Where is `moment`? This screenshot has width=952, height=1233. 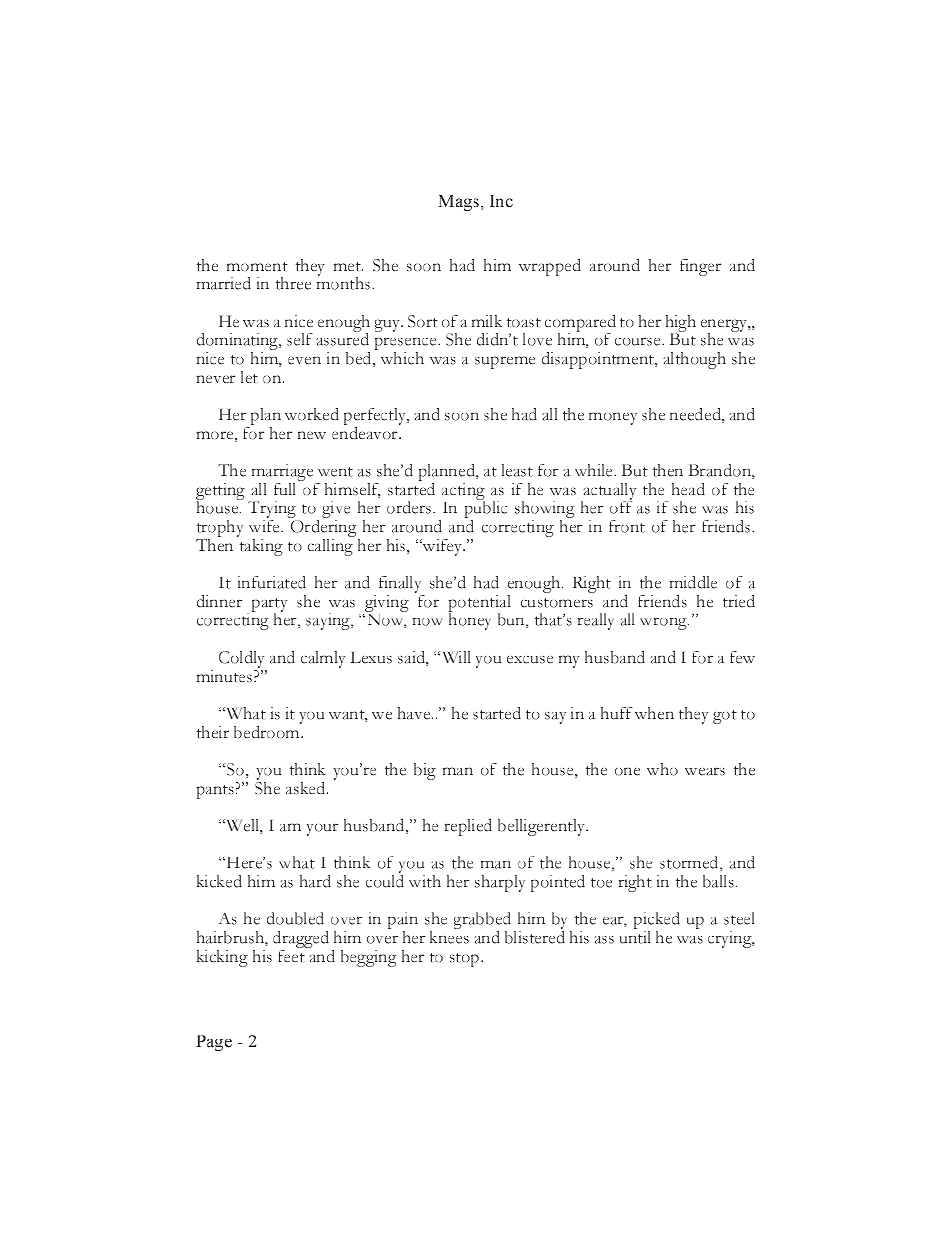 moment is located at coordinates (257, 266).
